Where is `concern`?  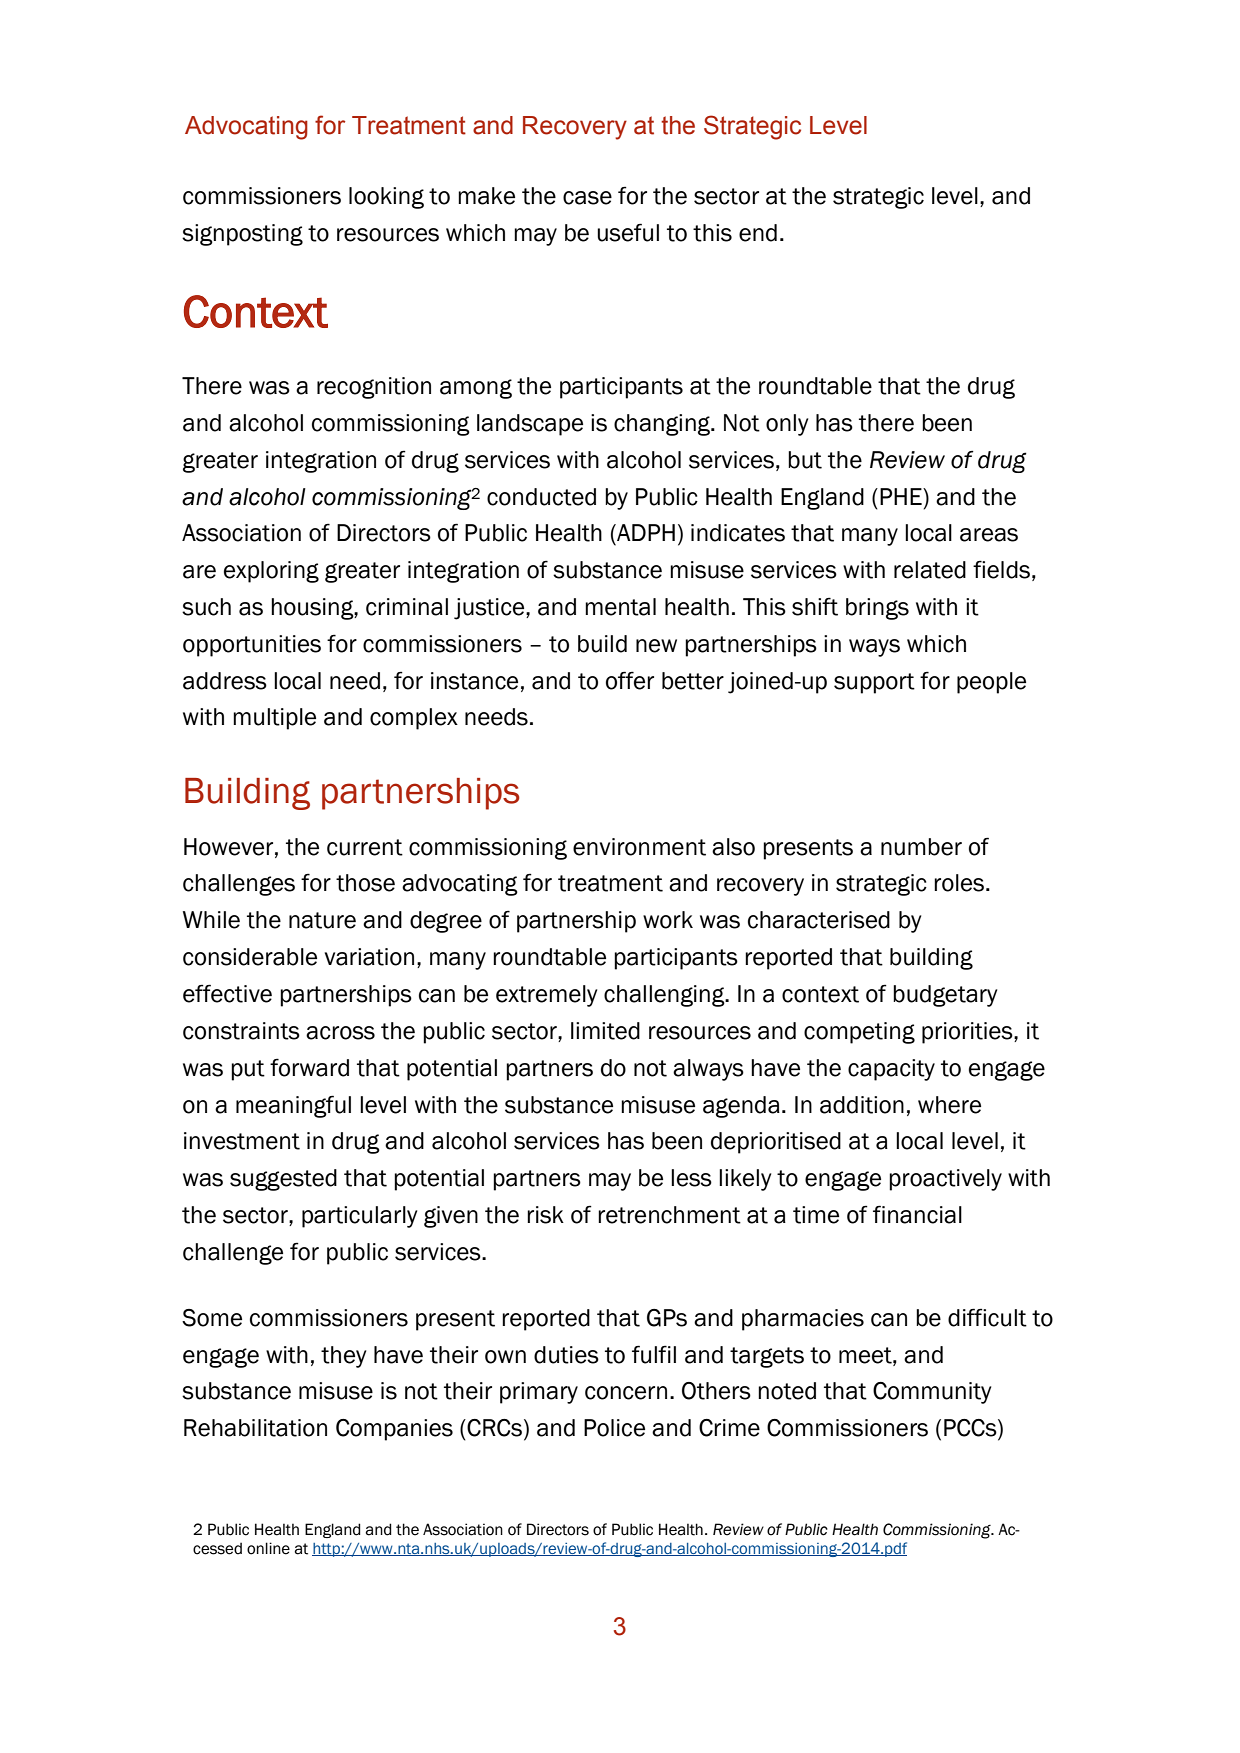
concern is located at coordinates (626, 1393).
